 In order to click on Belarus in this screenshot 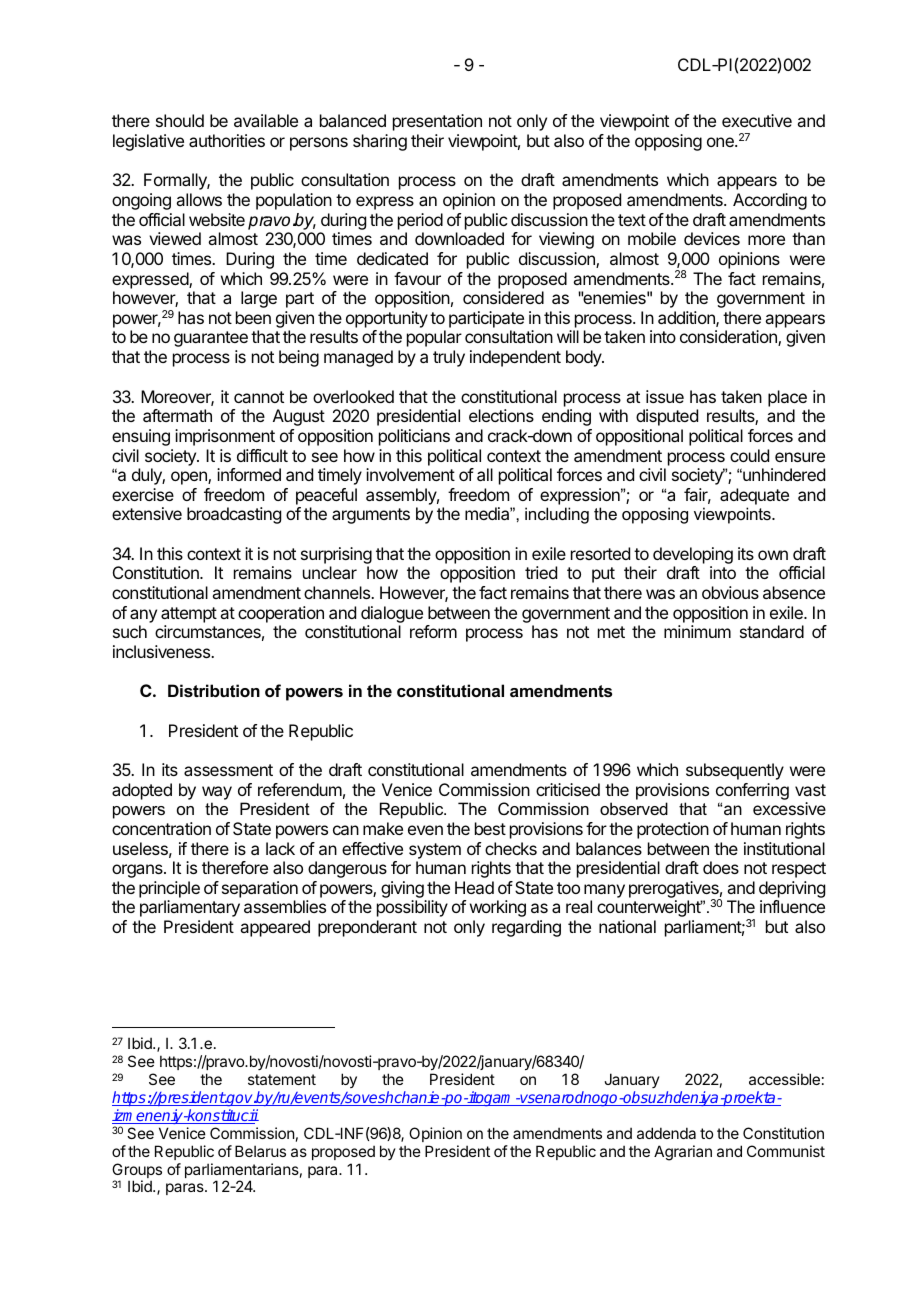, I will do `click(260, 1151)`.
